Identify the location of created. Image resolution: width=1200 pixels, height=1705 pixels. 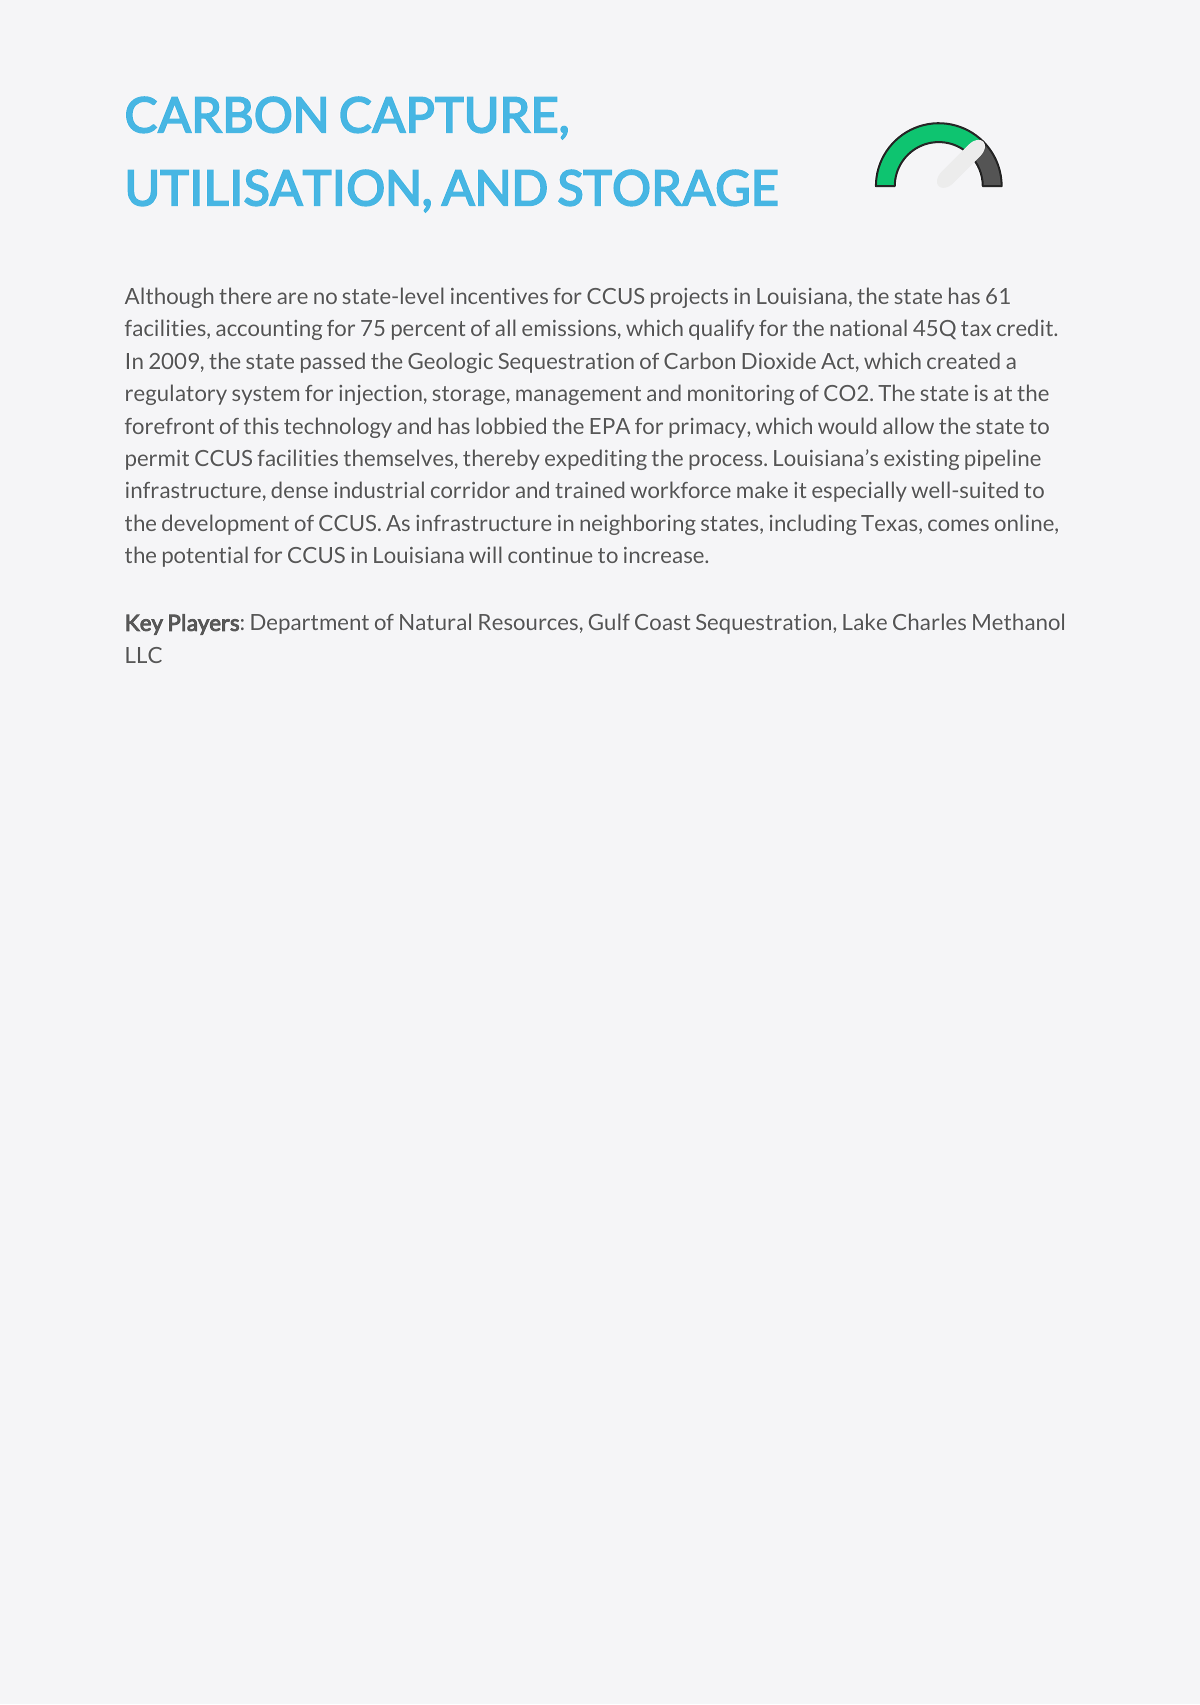
(963, 360).
